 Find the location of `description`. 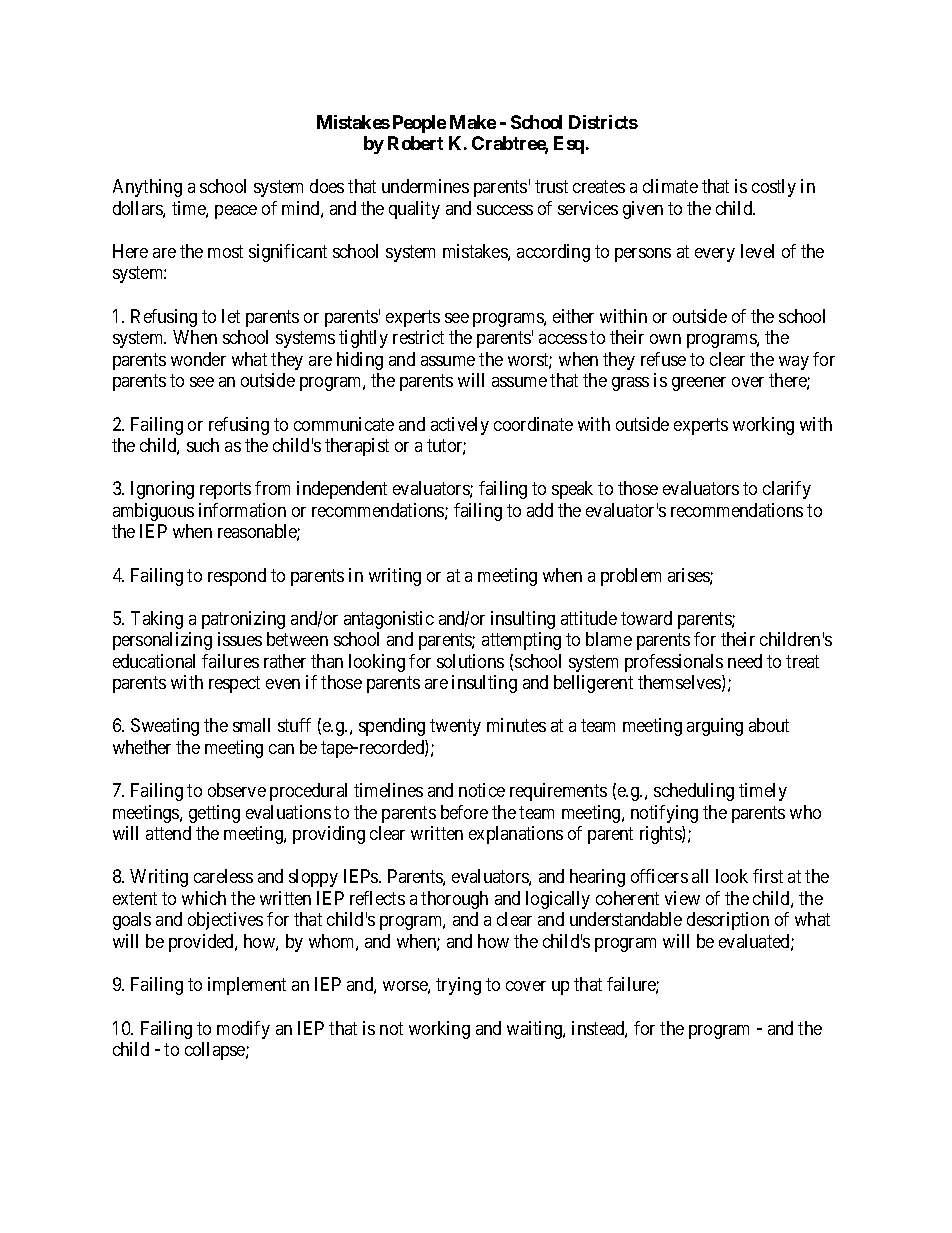

description is located at coordinates (728, 921).
